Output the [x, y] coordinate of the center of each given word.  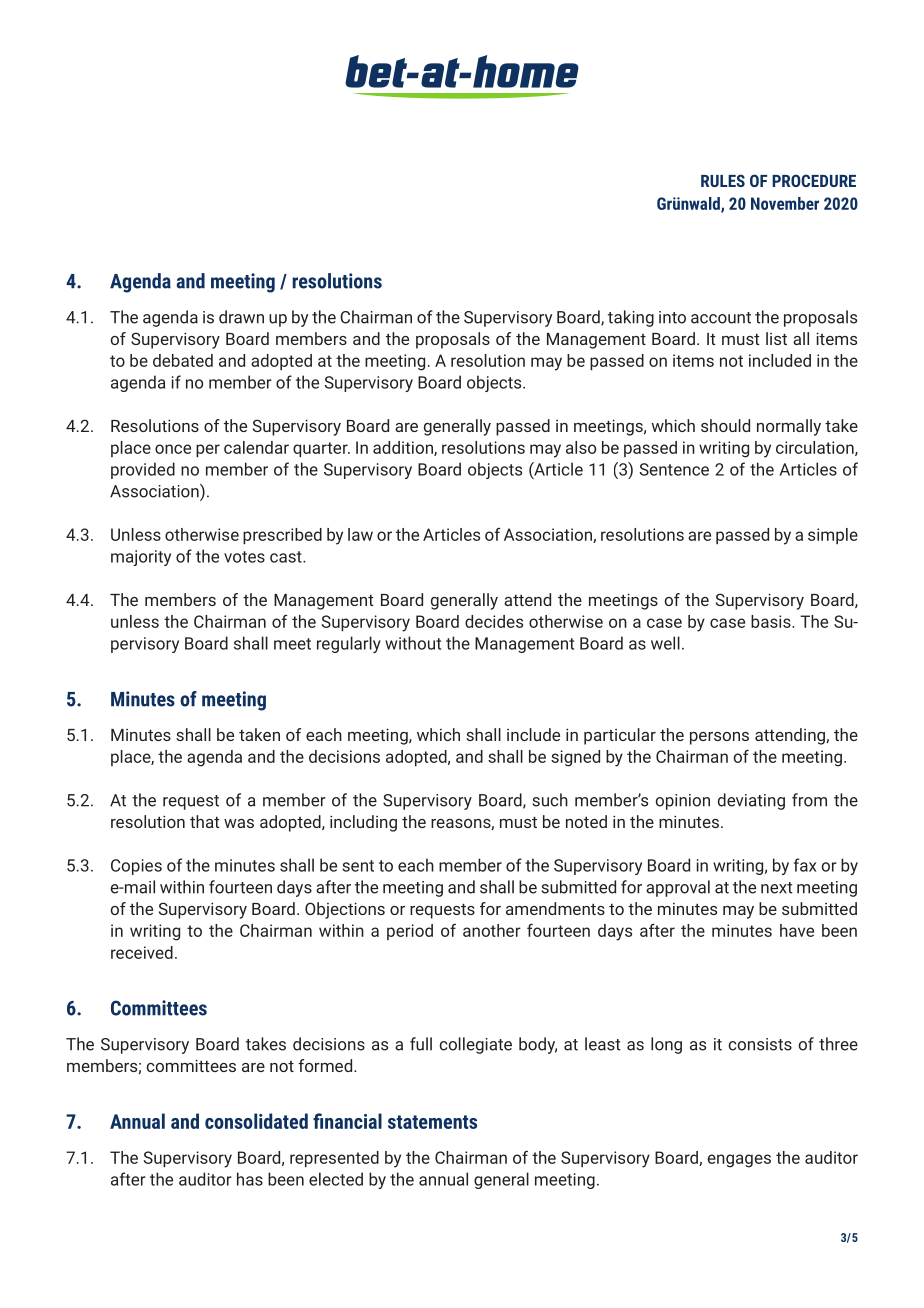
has [250, 1179]
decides [494, 621]
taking [631, 318]
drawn [241, 317]
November [785, 203]
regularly [349, 644]
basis [772, 621]
